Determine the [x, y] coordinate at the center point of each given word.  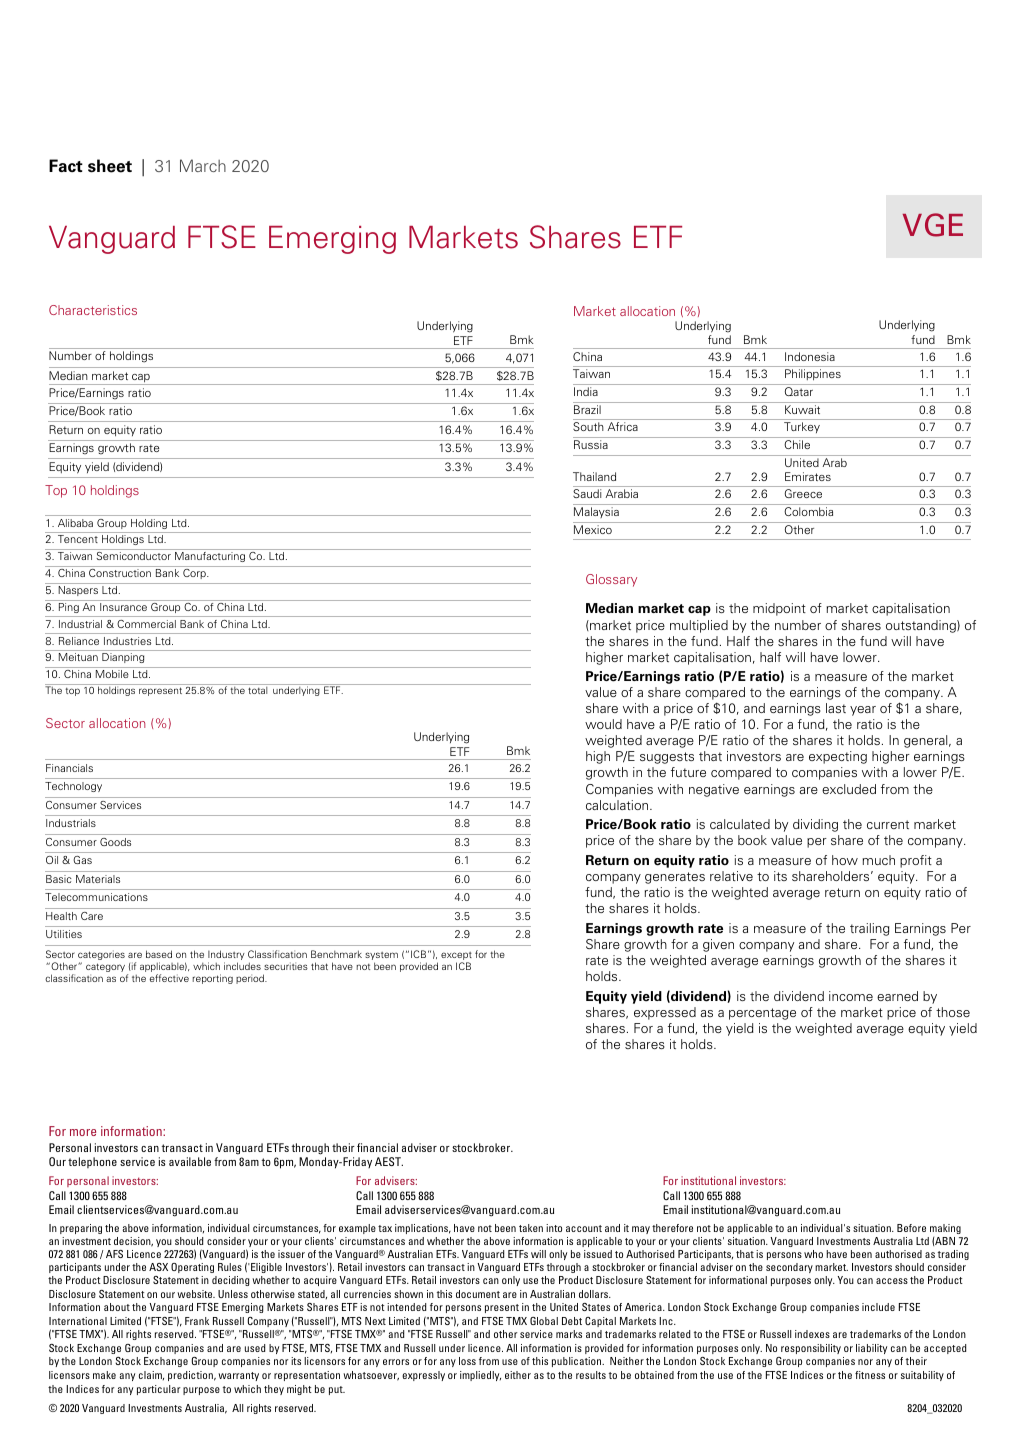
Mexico [593, 529]
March [203, 165]
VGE [933, 225]
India [586, 391]
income [851, 996]
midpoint [779, 609]
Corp [195, 574]
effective [169, 978]
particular [158, 1390]
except [456, 957]
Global [544, 1321]
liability [871, 1349]
